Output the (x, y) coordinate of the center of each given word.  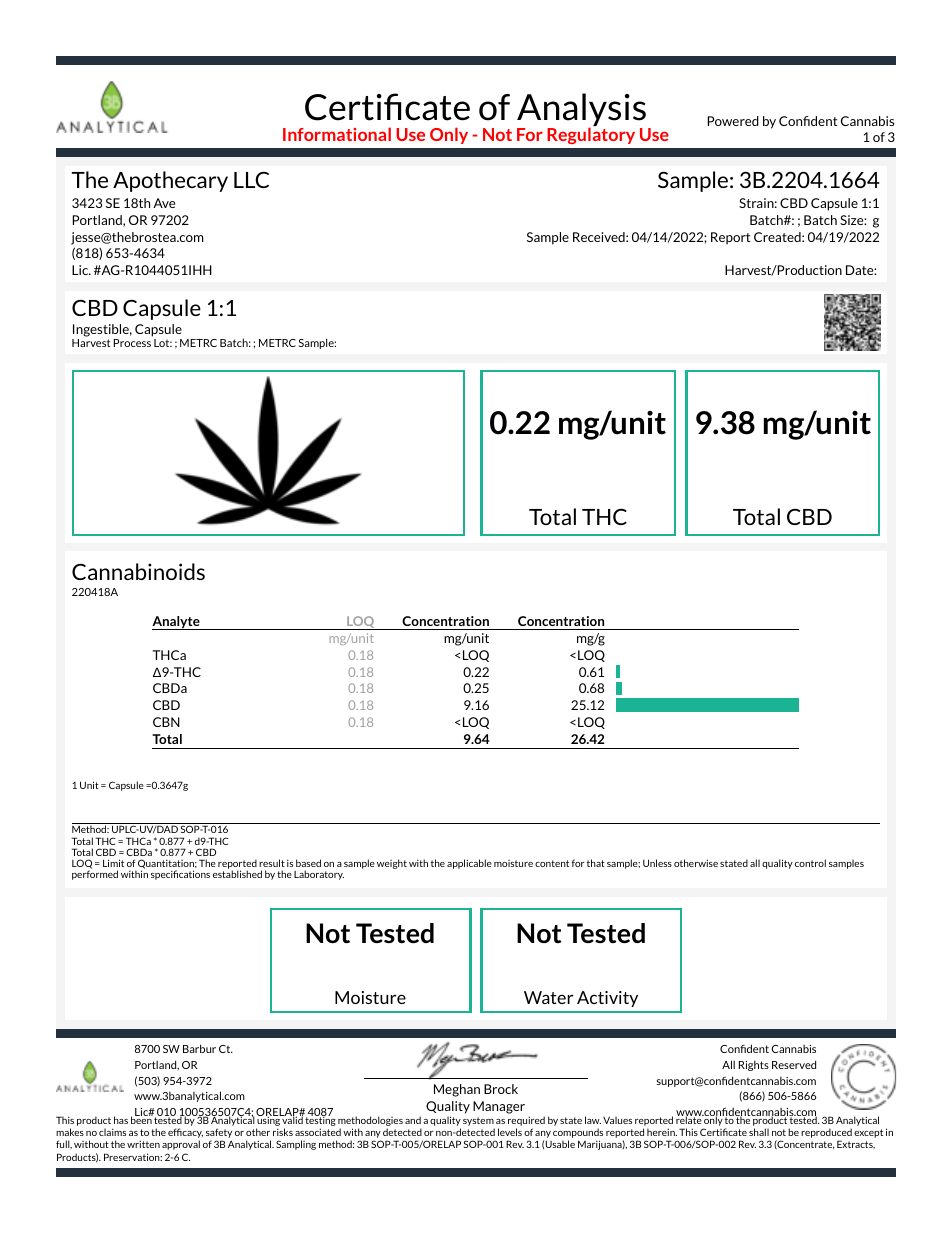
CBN (166, 722)
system (478, 1121)
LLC (251, 179)
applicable (469, 864)
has (121, 1120)
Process (132, 343)
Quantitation (166, 865)
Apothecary (170, 181)
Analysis (581, 111)
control (810, 863)
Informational (337, 134)
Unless (657, 863)
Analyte (177, 623)
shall (759, 1132)
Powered (733, 121)
